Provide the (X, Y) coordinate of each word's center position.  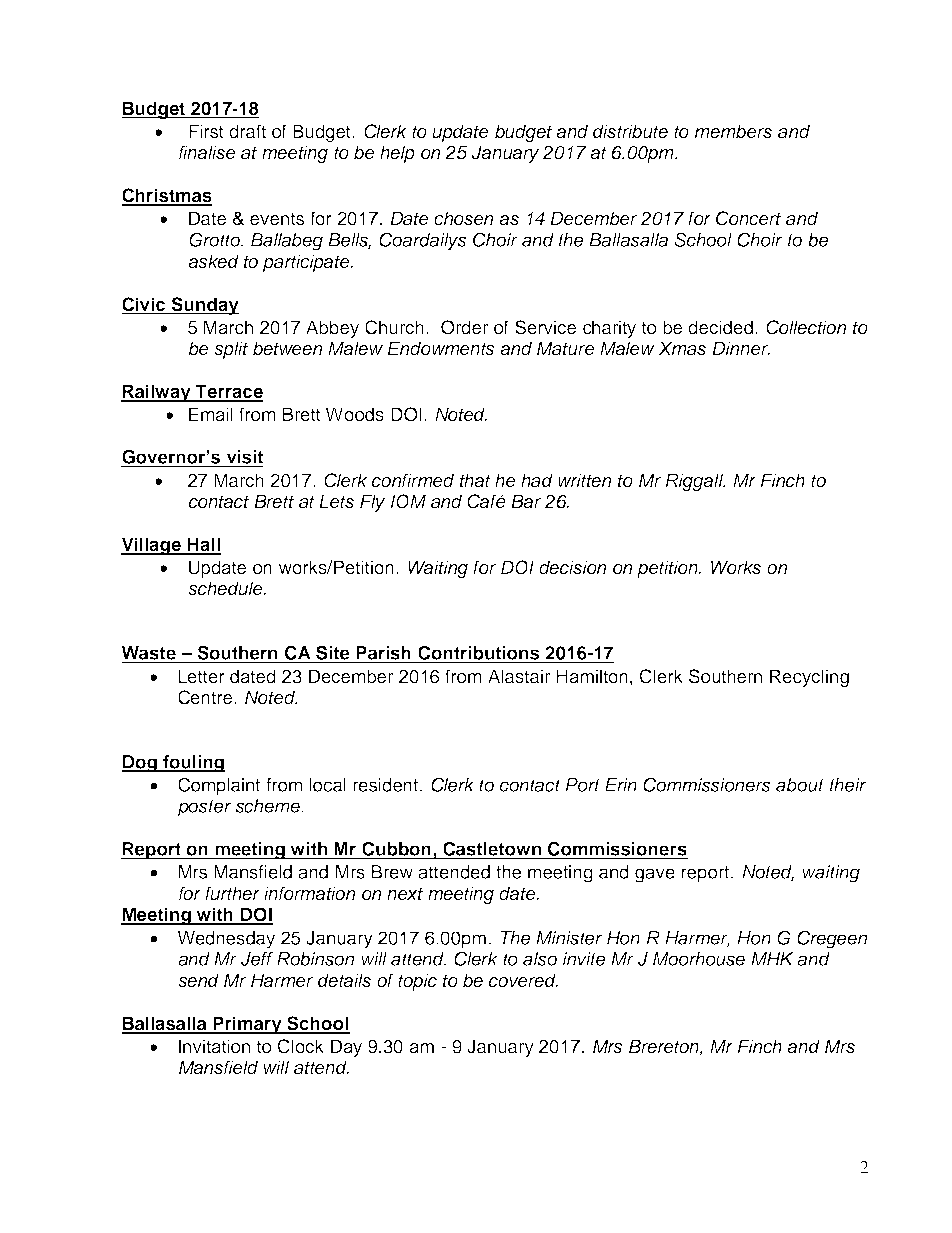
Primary (247, 1025)
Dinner (741, 348)
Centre (206, 697)
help (397, 154)
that (475, 480)
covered (523, 980)
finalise (207, 152)
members (733, 131)
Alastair (519, 676)
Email (211, 414)
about (800, 785)
